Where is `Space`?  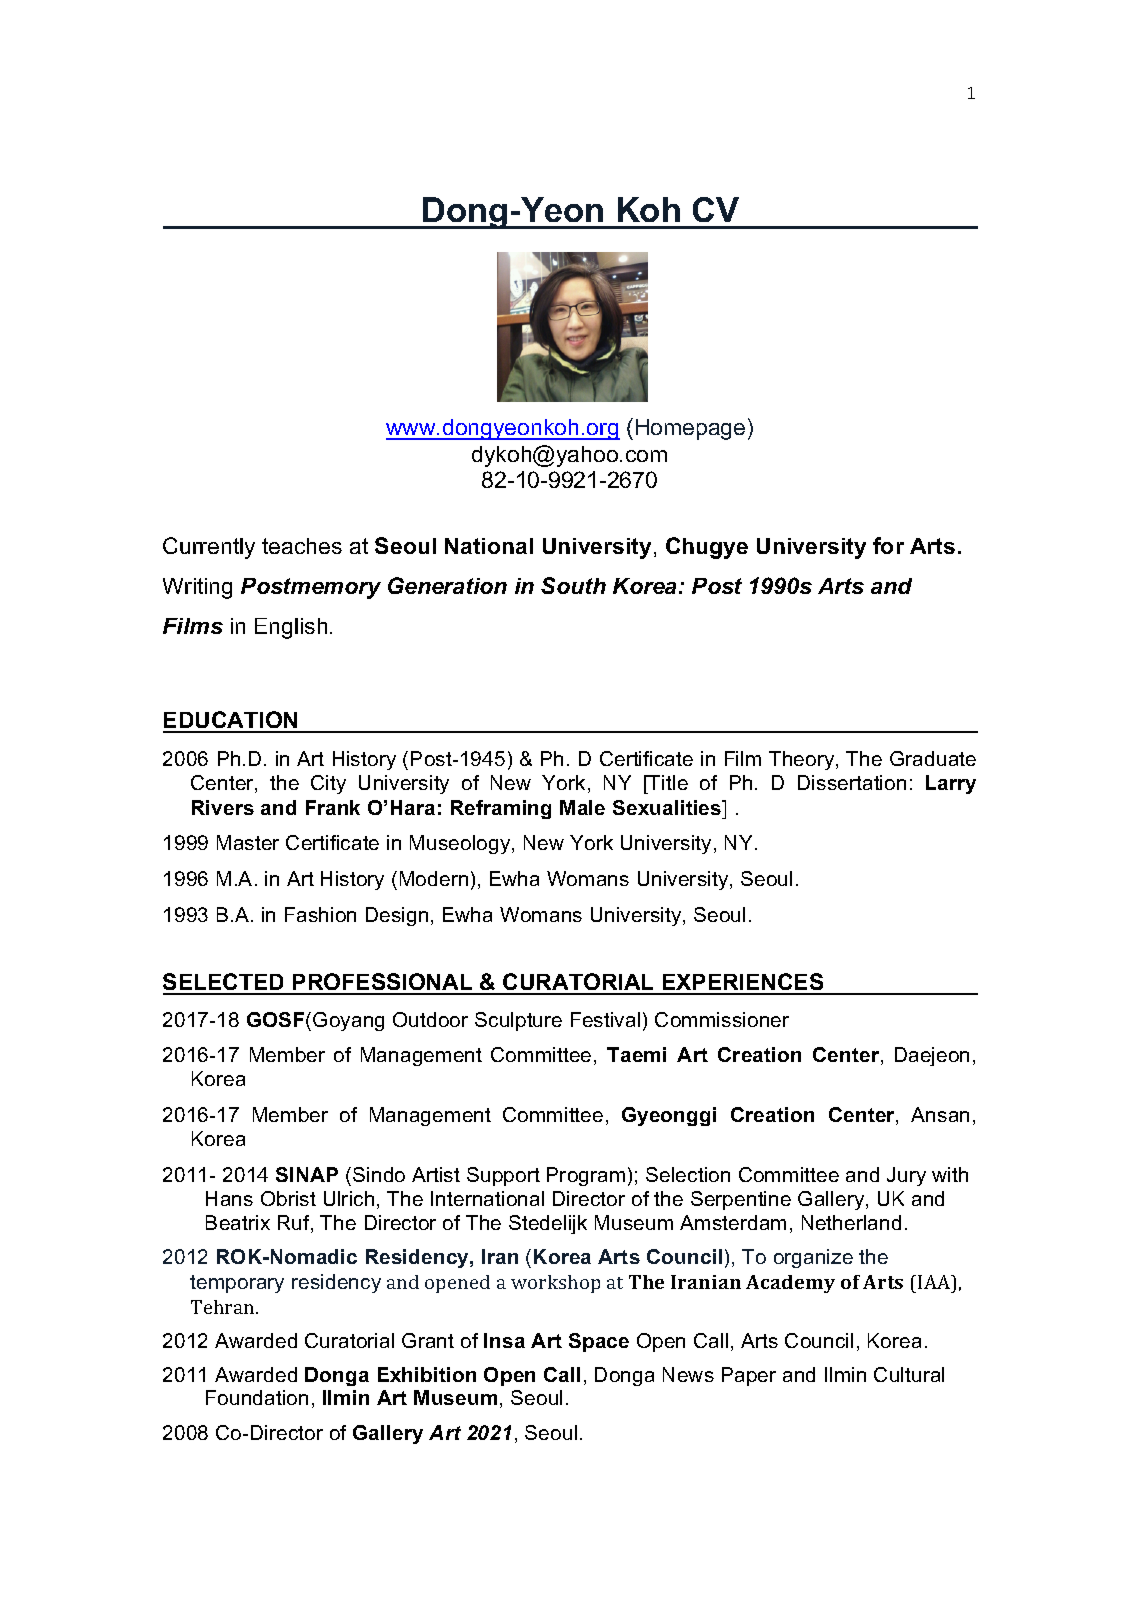 Space is located at coordinates (599, 1342).
